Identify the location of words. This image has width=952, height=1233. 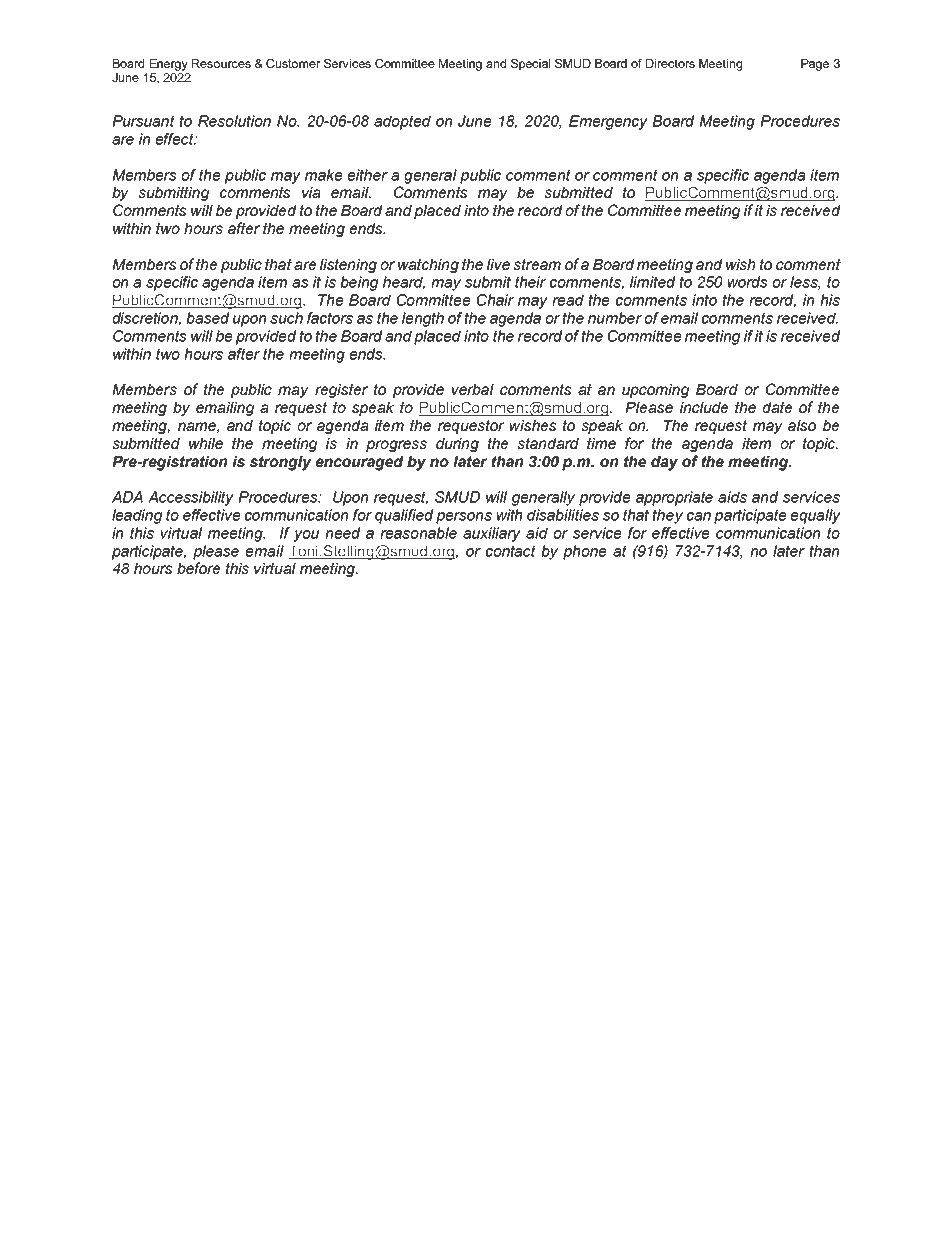
(748, 282).
